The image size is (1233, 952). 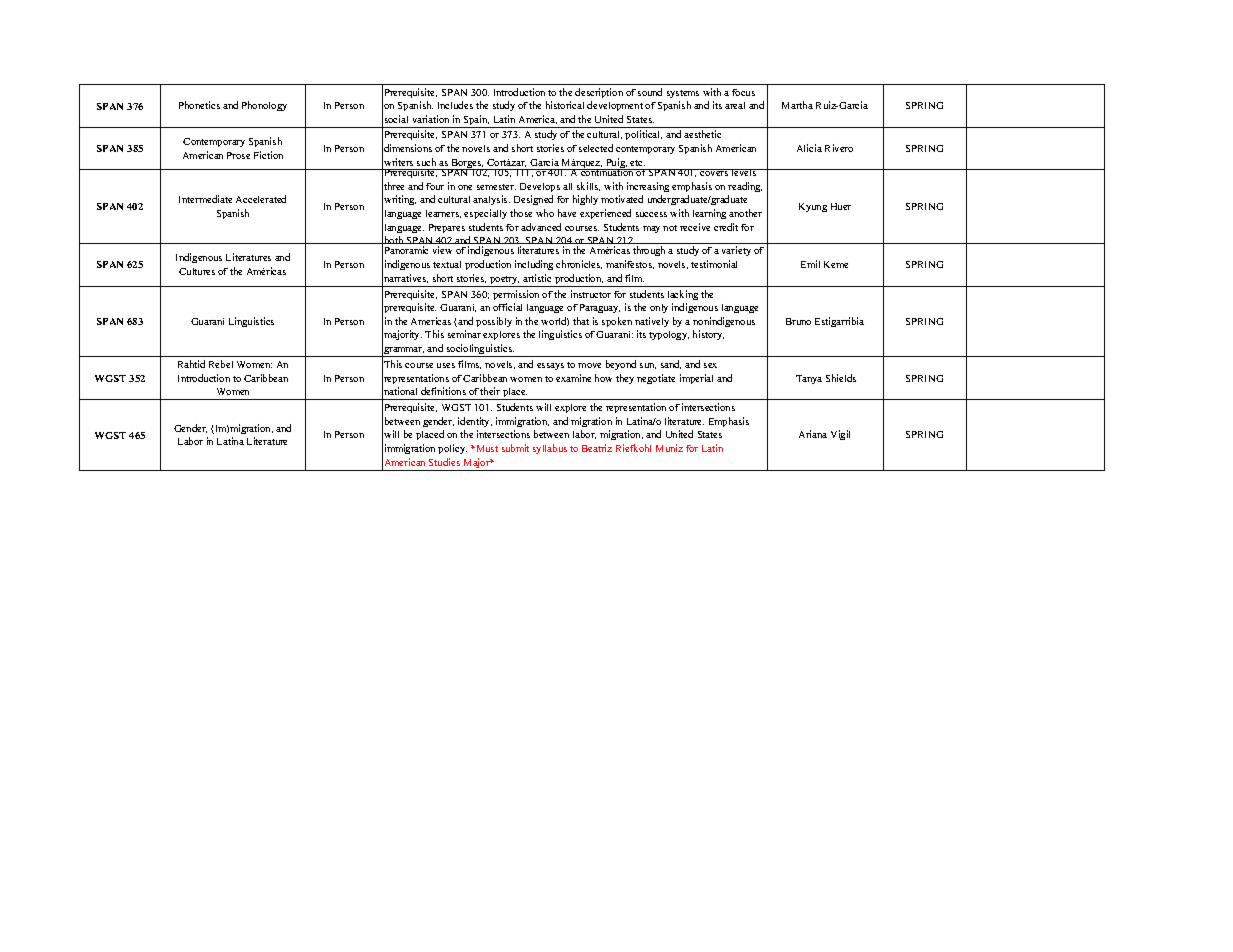 I want to click on areal, so click(x=735, y=105).
